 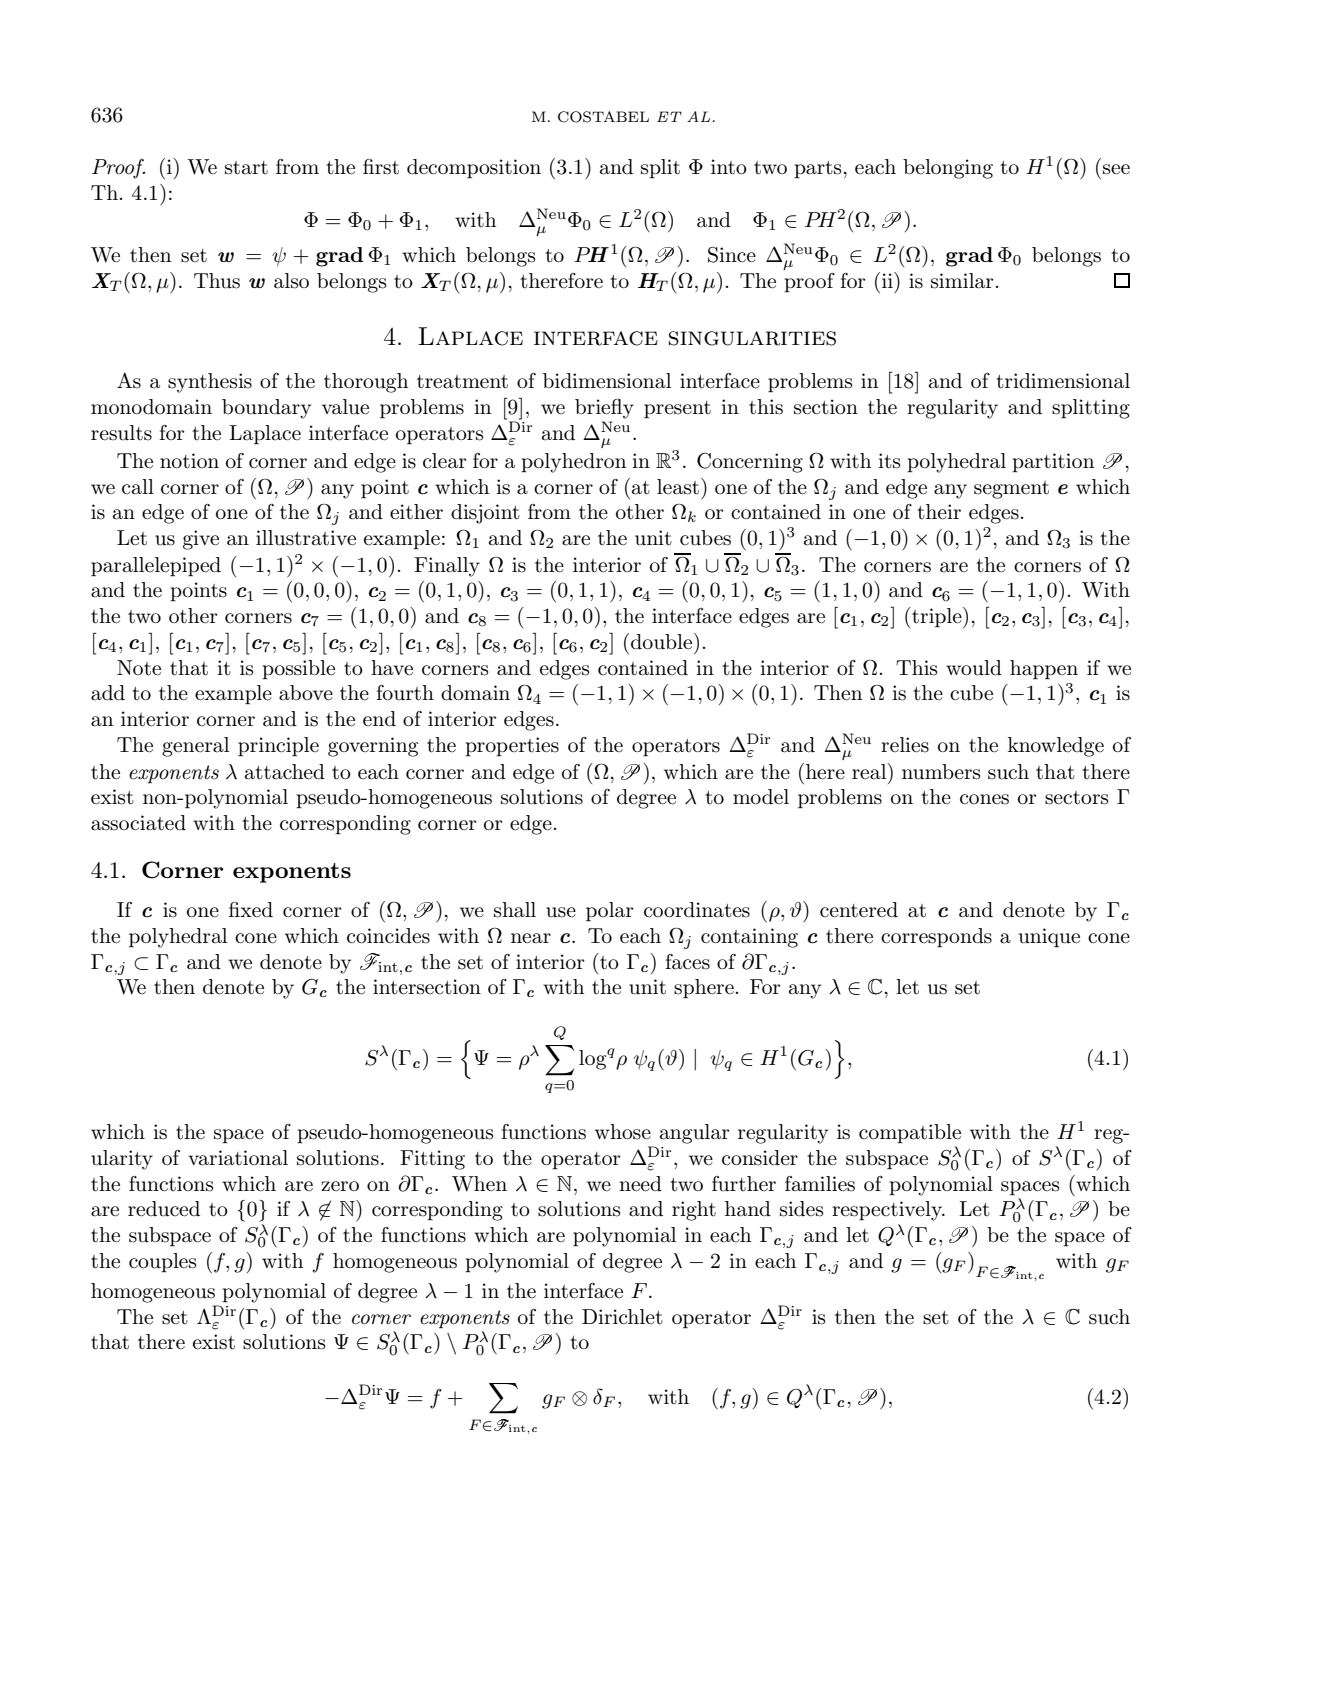 I want to click on faces, so click(x=687, y=962).
